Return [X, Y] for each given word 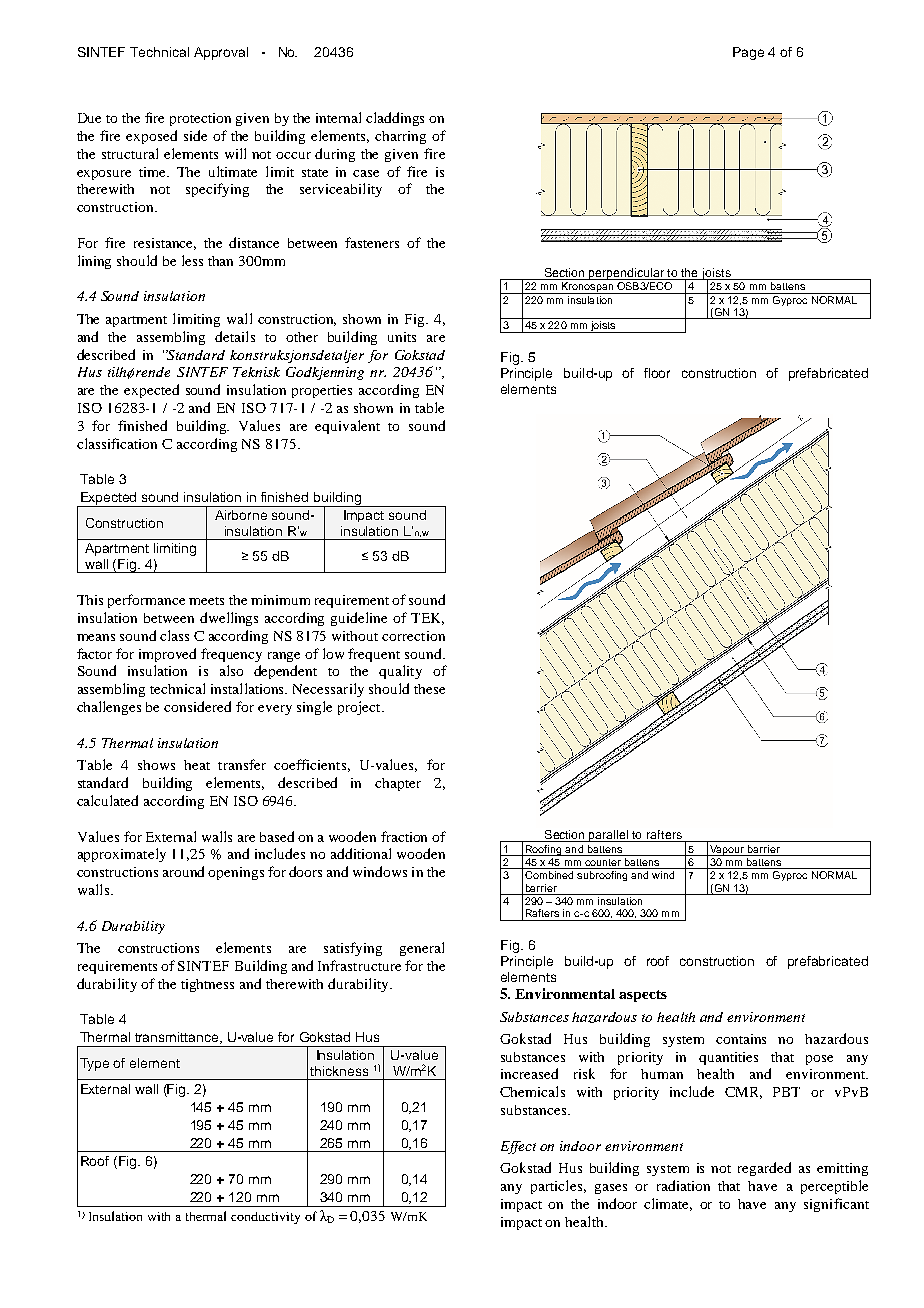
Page [748, 53]
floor [657, 373]
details [235, 336]
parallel [609, 836]
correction [413, 636]
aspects [643, 996]
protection [200, 119]
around [183, 871]
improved [167, 655]
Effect [518, 1147]
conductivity [265, 1218]
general [422, 949]
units [402, 337]
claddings [395, 119]
